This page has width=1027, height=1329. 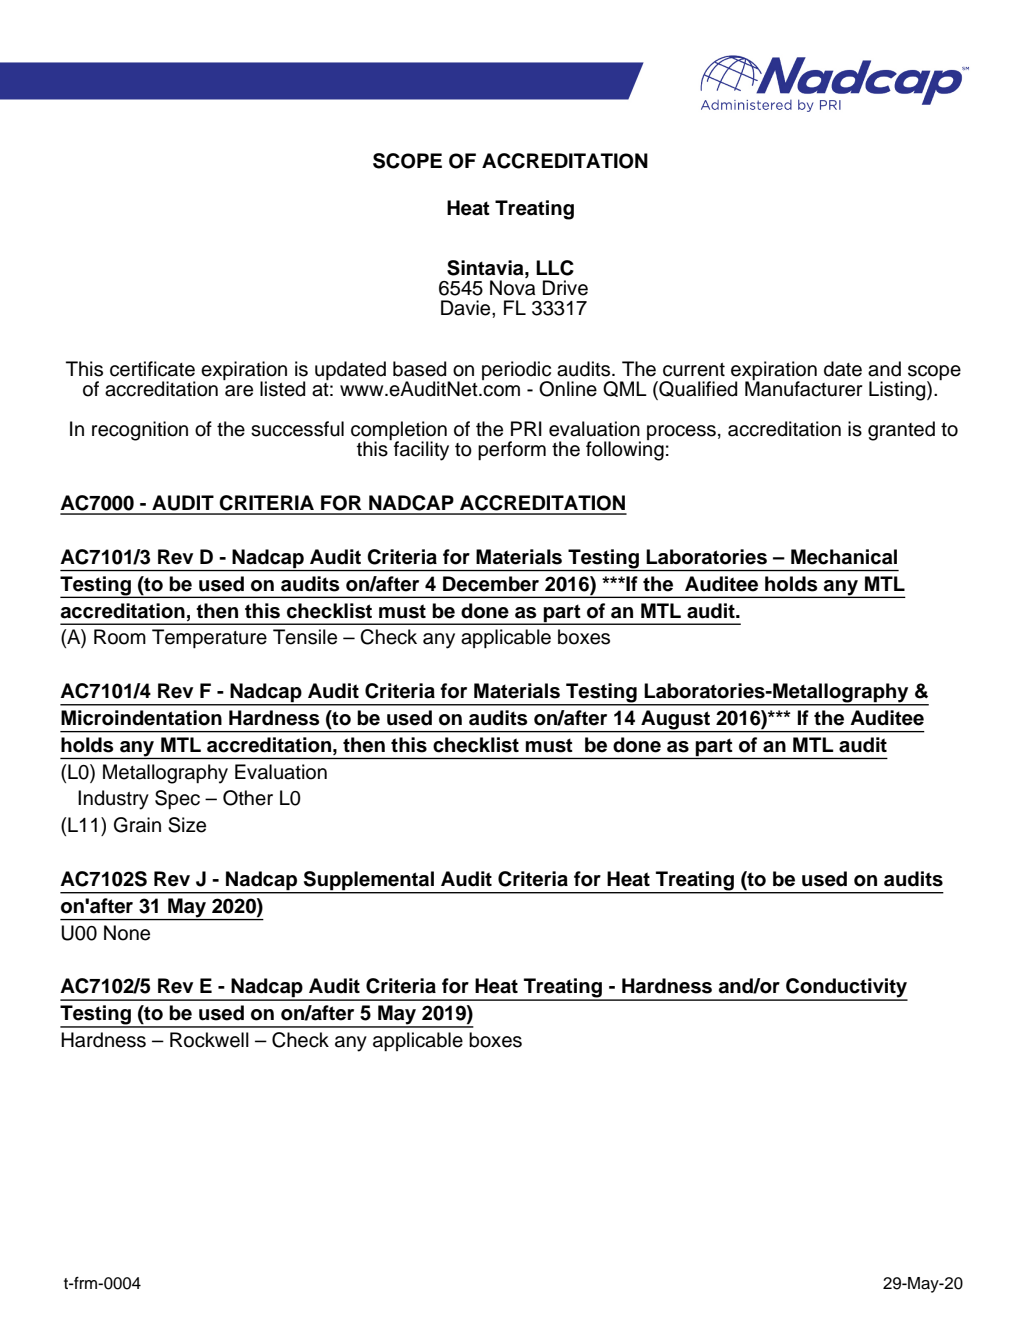 I want to click on August, so click(x=675, y=721).
